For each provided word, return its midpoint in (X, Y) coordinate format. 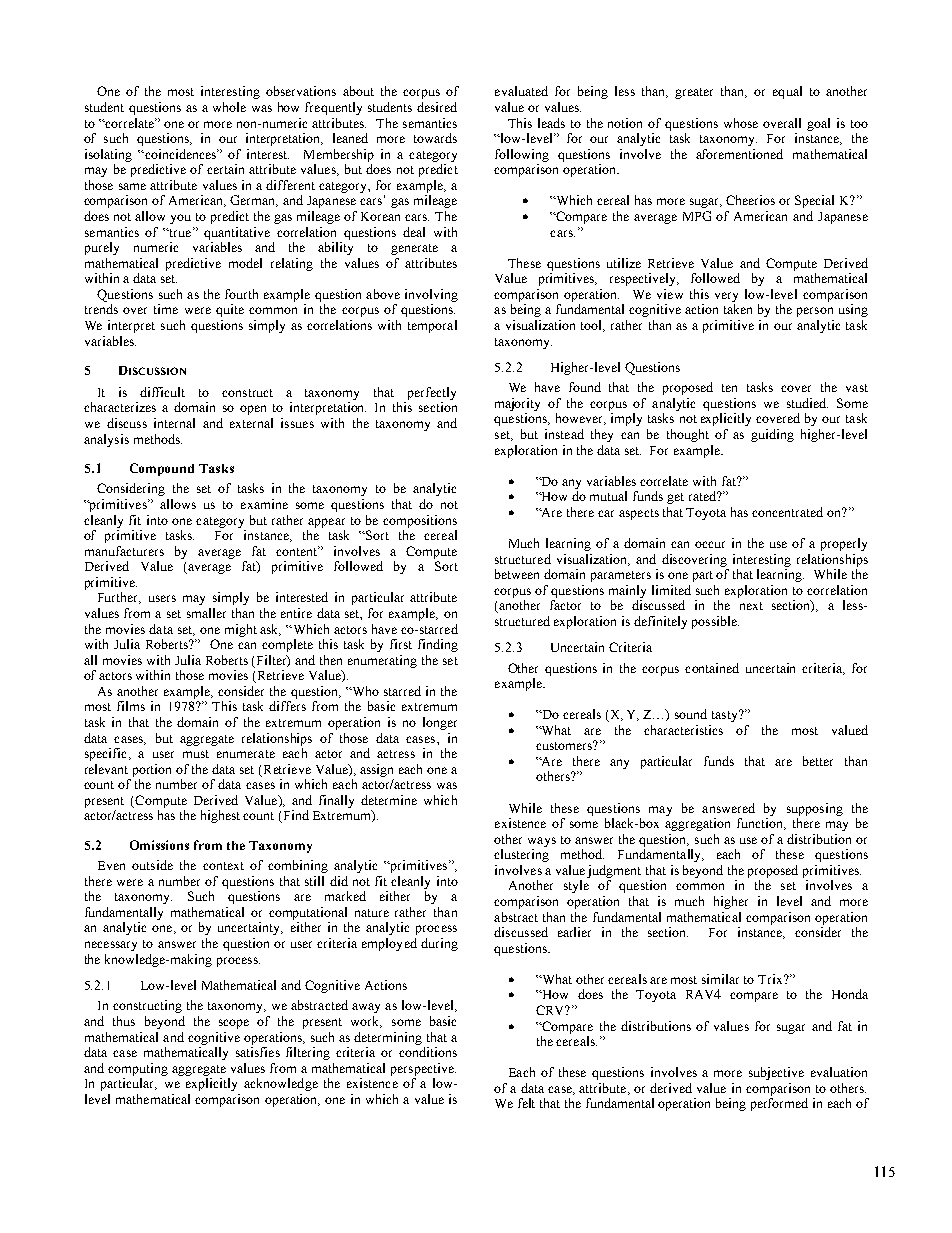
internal (174, 423)
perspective (423, 1069)
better (818, 761)
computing (138, 1069)
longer (440, 723)
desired (437, 107)
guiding (772, 435)
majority (517, 404)
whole (229, 107)
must (196, 754)
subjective (776, 1073)
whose (741, 123)
